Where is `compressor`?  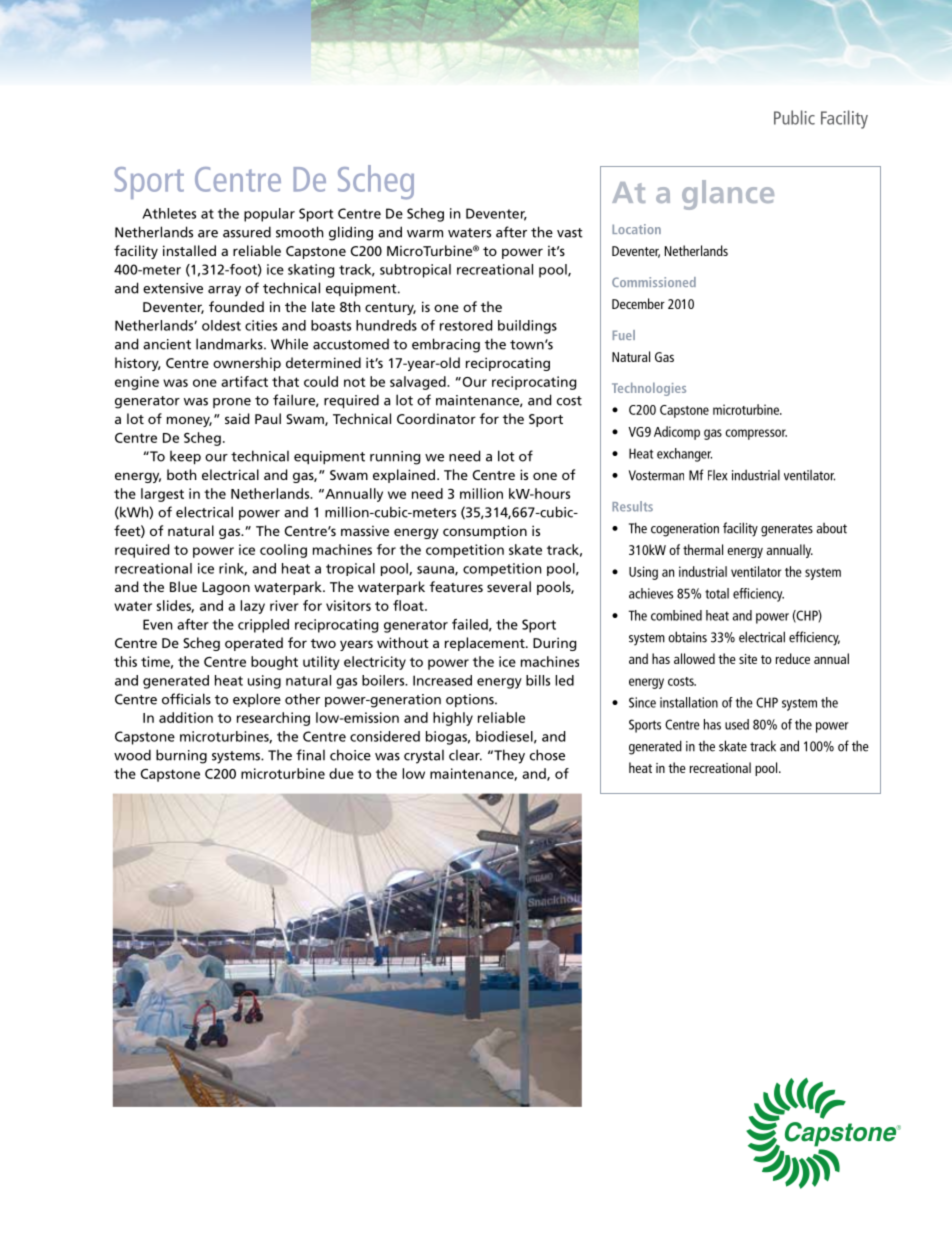
compressor is located at coordinates (756, 434).
